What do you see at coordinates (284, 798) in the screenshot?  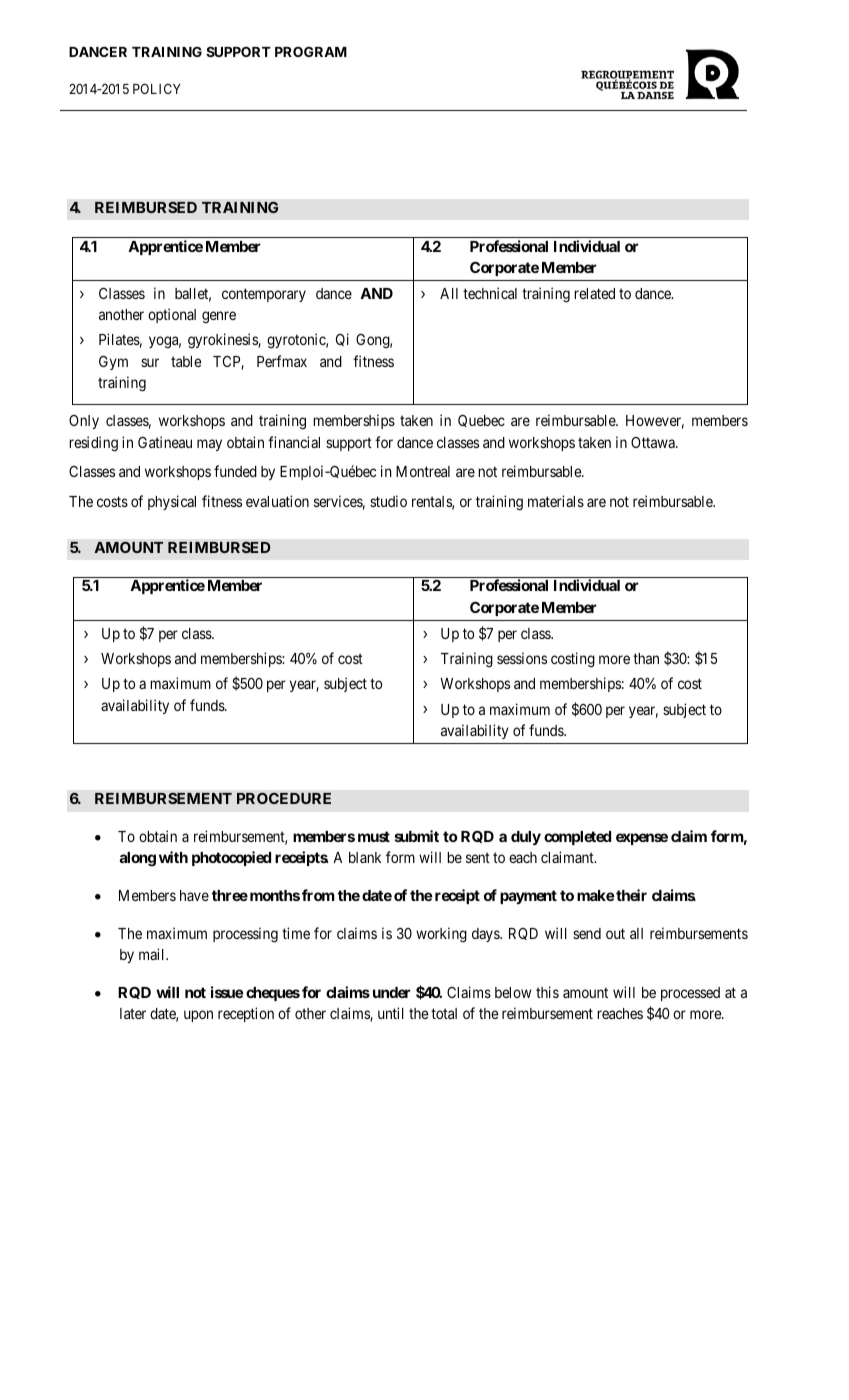 I see `PROCEDURE` at bounding box center [284, 798].
